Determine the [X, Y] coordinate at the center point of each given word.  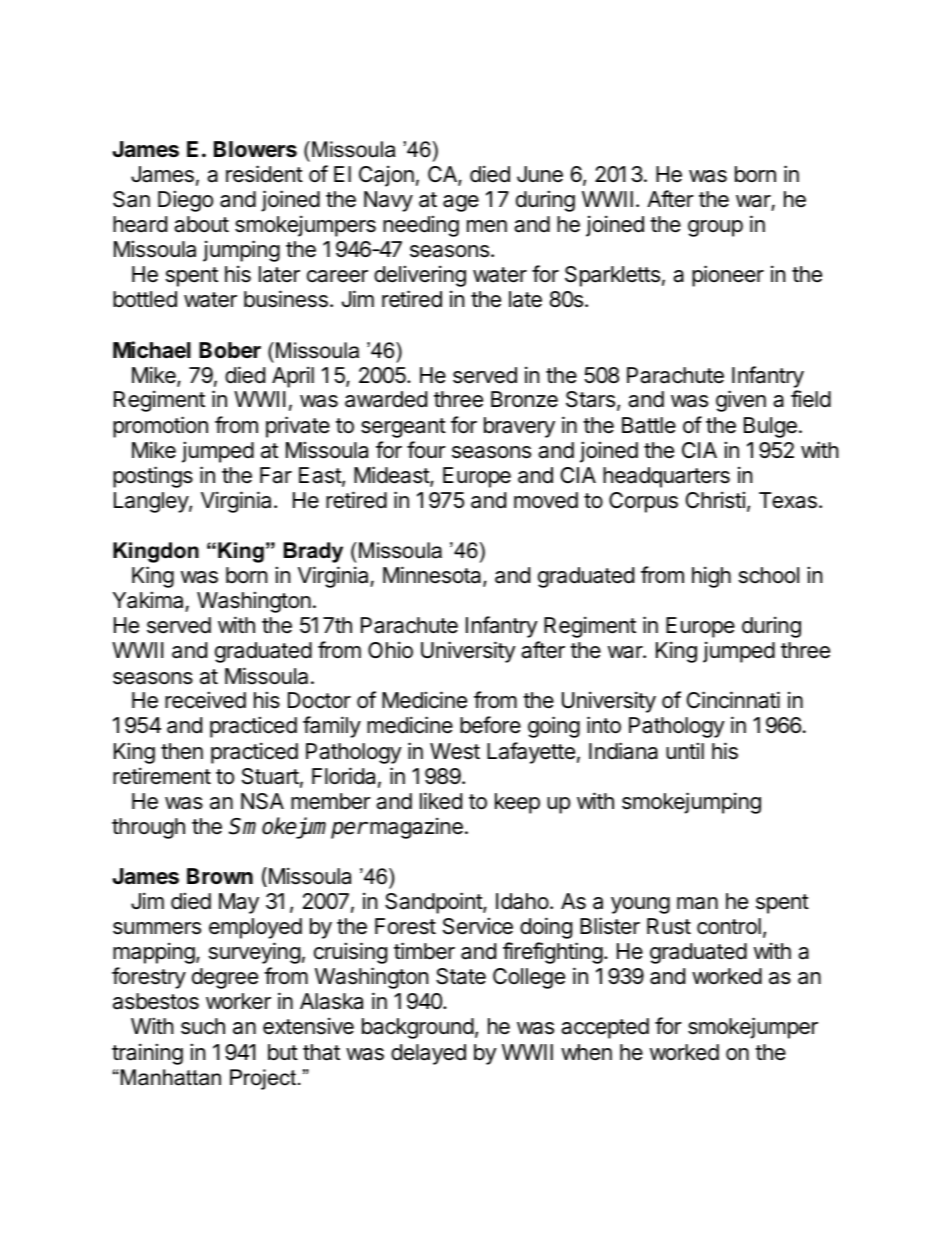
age [461, 203]
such [203, 1026]
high [711, 577]
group [715, 228]
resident [264, 174]
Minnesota [433, 576]
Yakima [148, 600]
